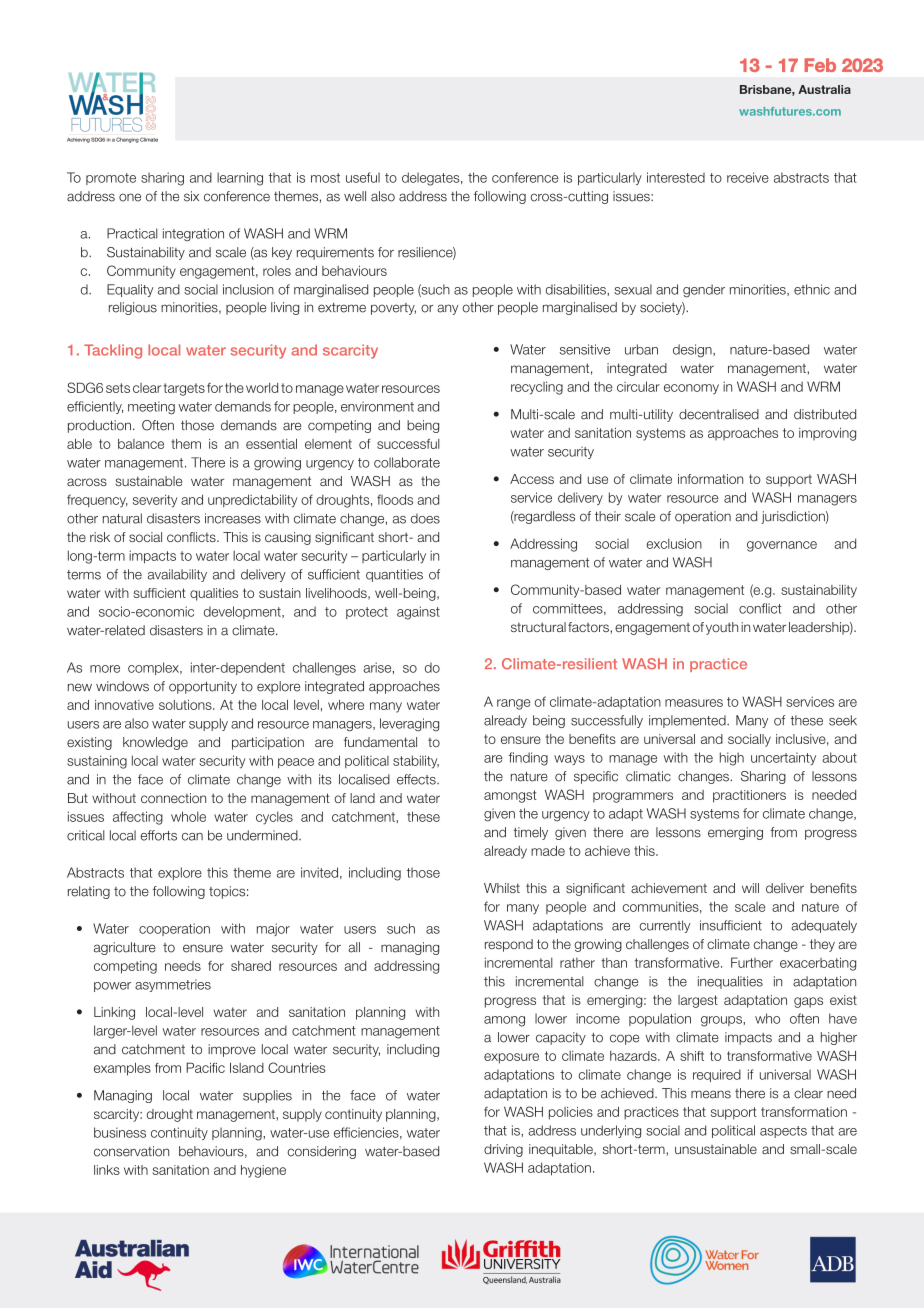 This screenshot has width=924, height=1308. What do you see at coordinates (503, 1150) in the screenshot?
I see `driving` at bounding box center [503, 1150].
